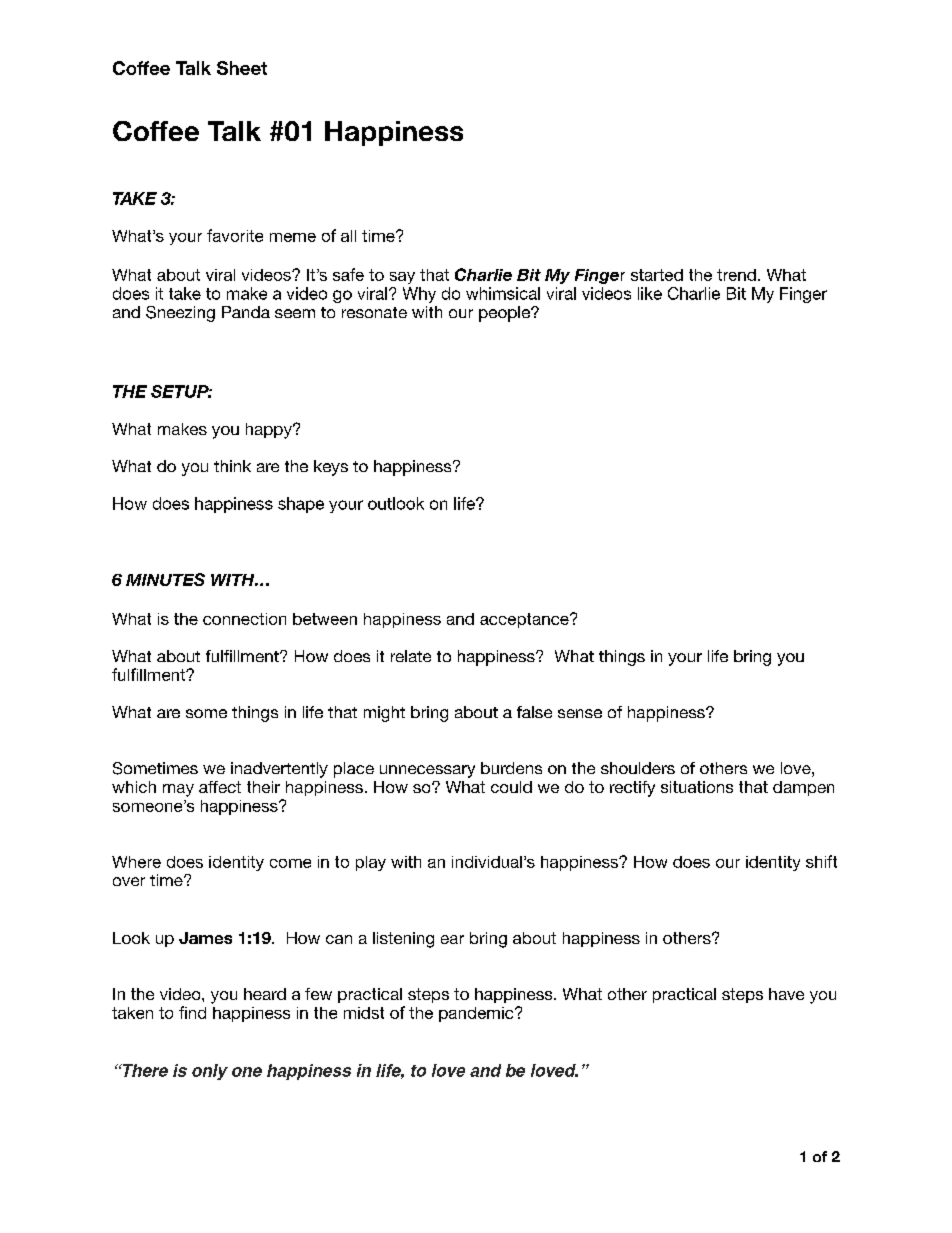 The width and height of the page is (952, 1233). What do you see at coordinates (580, 713) in the page?
I see `sense` at bounding box center [580, 713].
